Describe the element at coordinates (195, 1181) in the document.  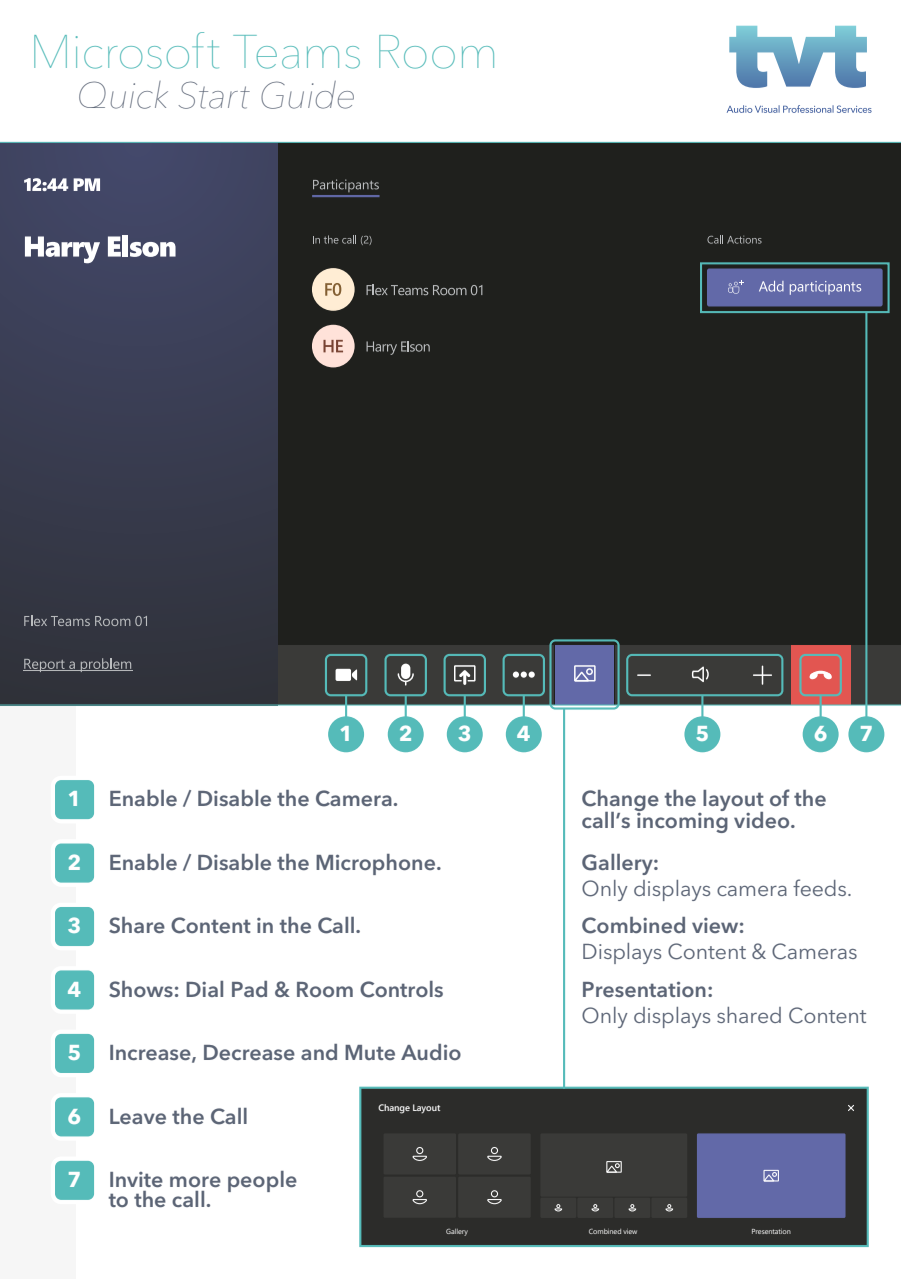
I see `more` at that location.
